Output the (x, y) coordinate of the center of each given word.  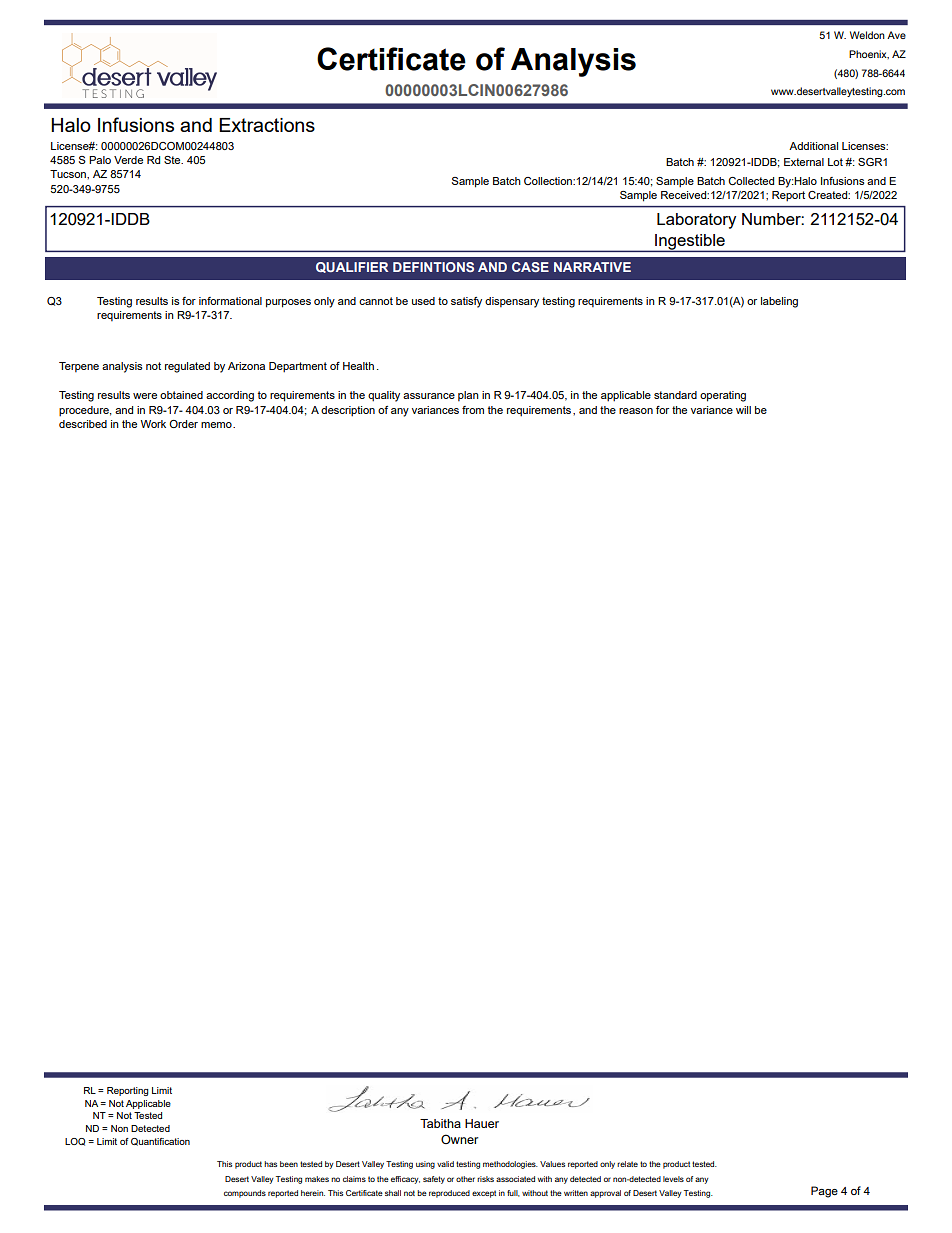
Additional (813, 146)
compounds (245, 1194)
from (473, 410)
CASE (530, 267)
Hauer (482, 1123)
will (743, 410)
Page (824, 1192)
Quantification (160, 1142)
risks (485, 1179)
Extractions (267, 125)
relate (627, 1164)
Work (153, 424)
